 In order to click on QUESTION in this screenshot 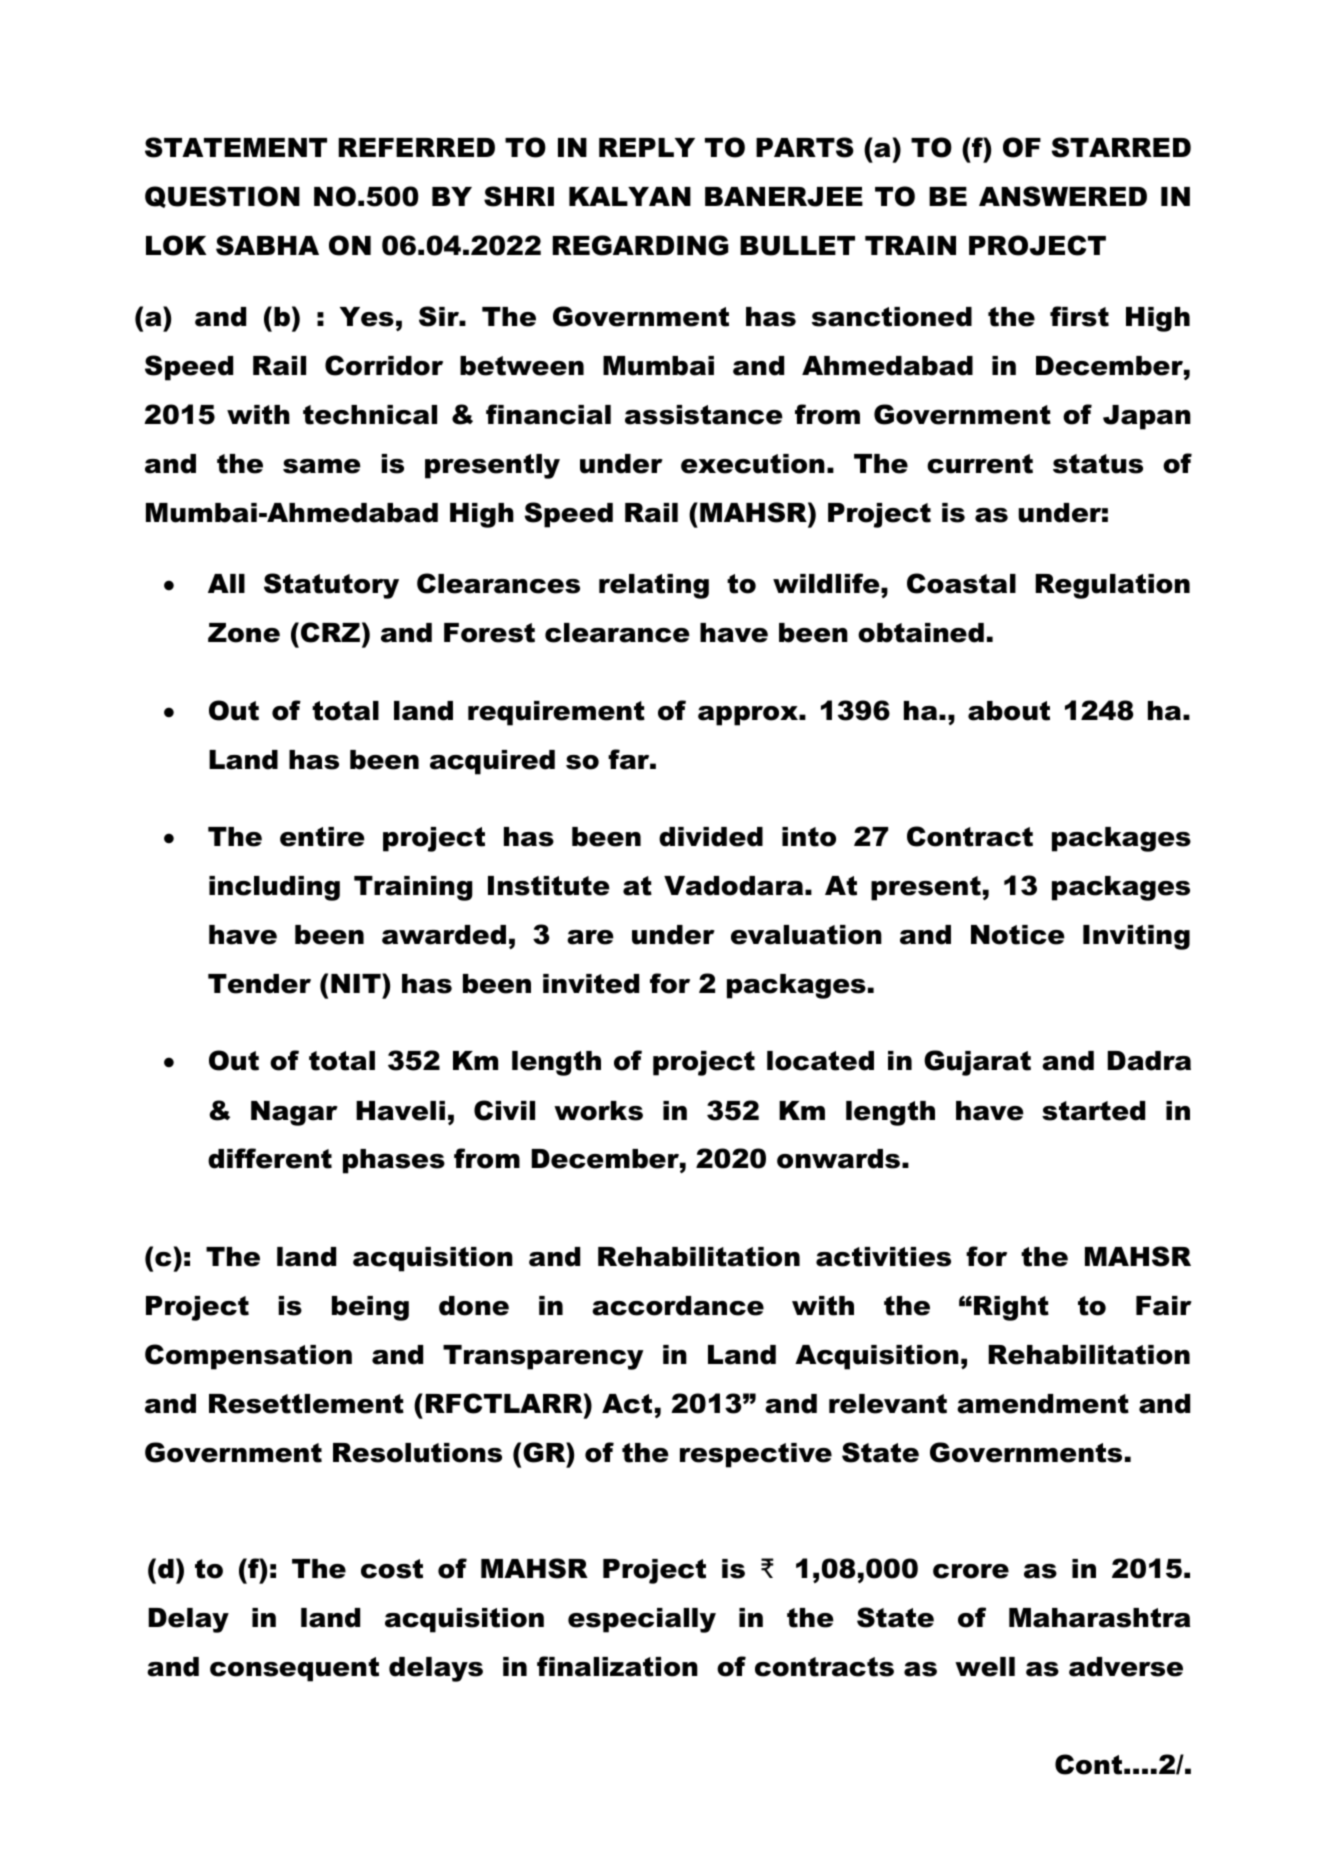, I will do `click(222, 197)`.
